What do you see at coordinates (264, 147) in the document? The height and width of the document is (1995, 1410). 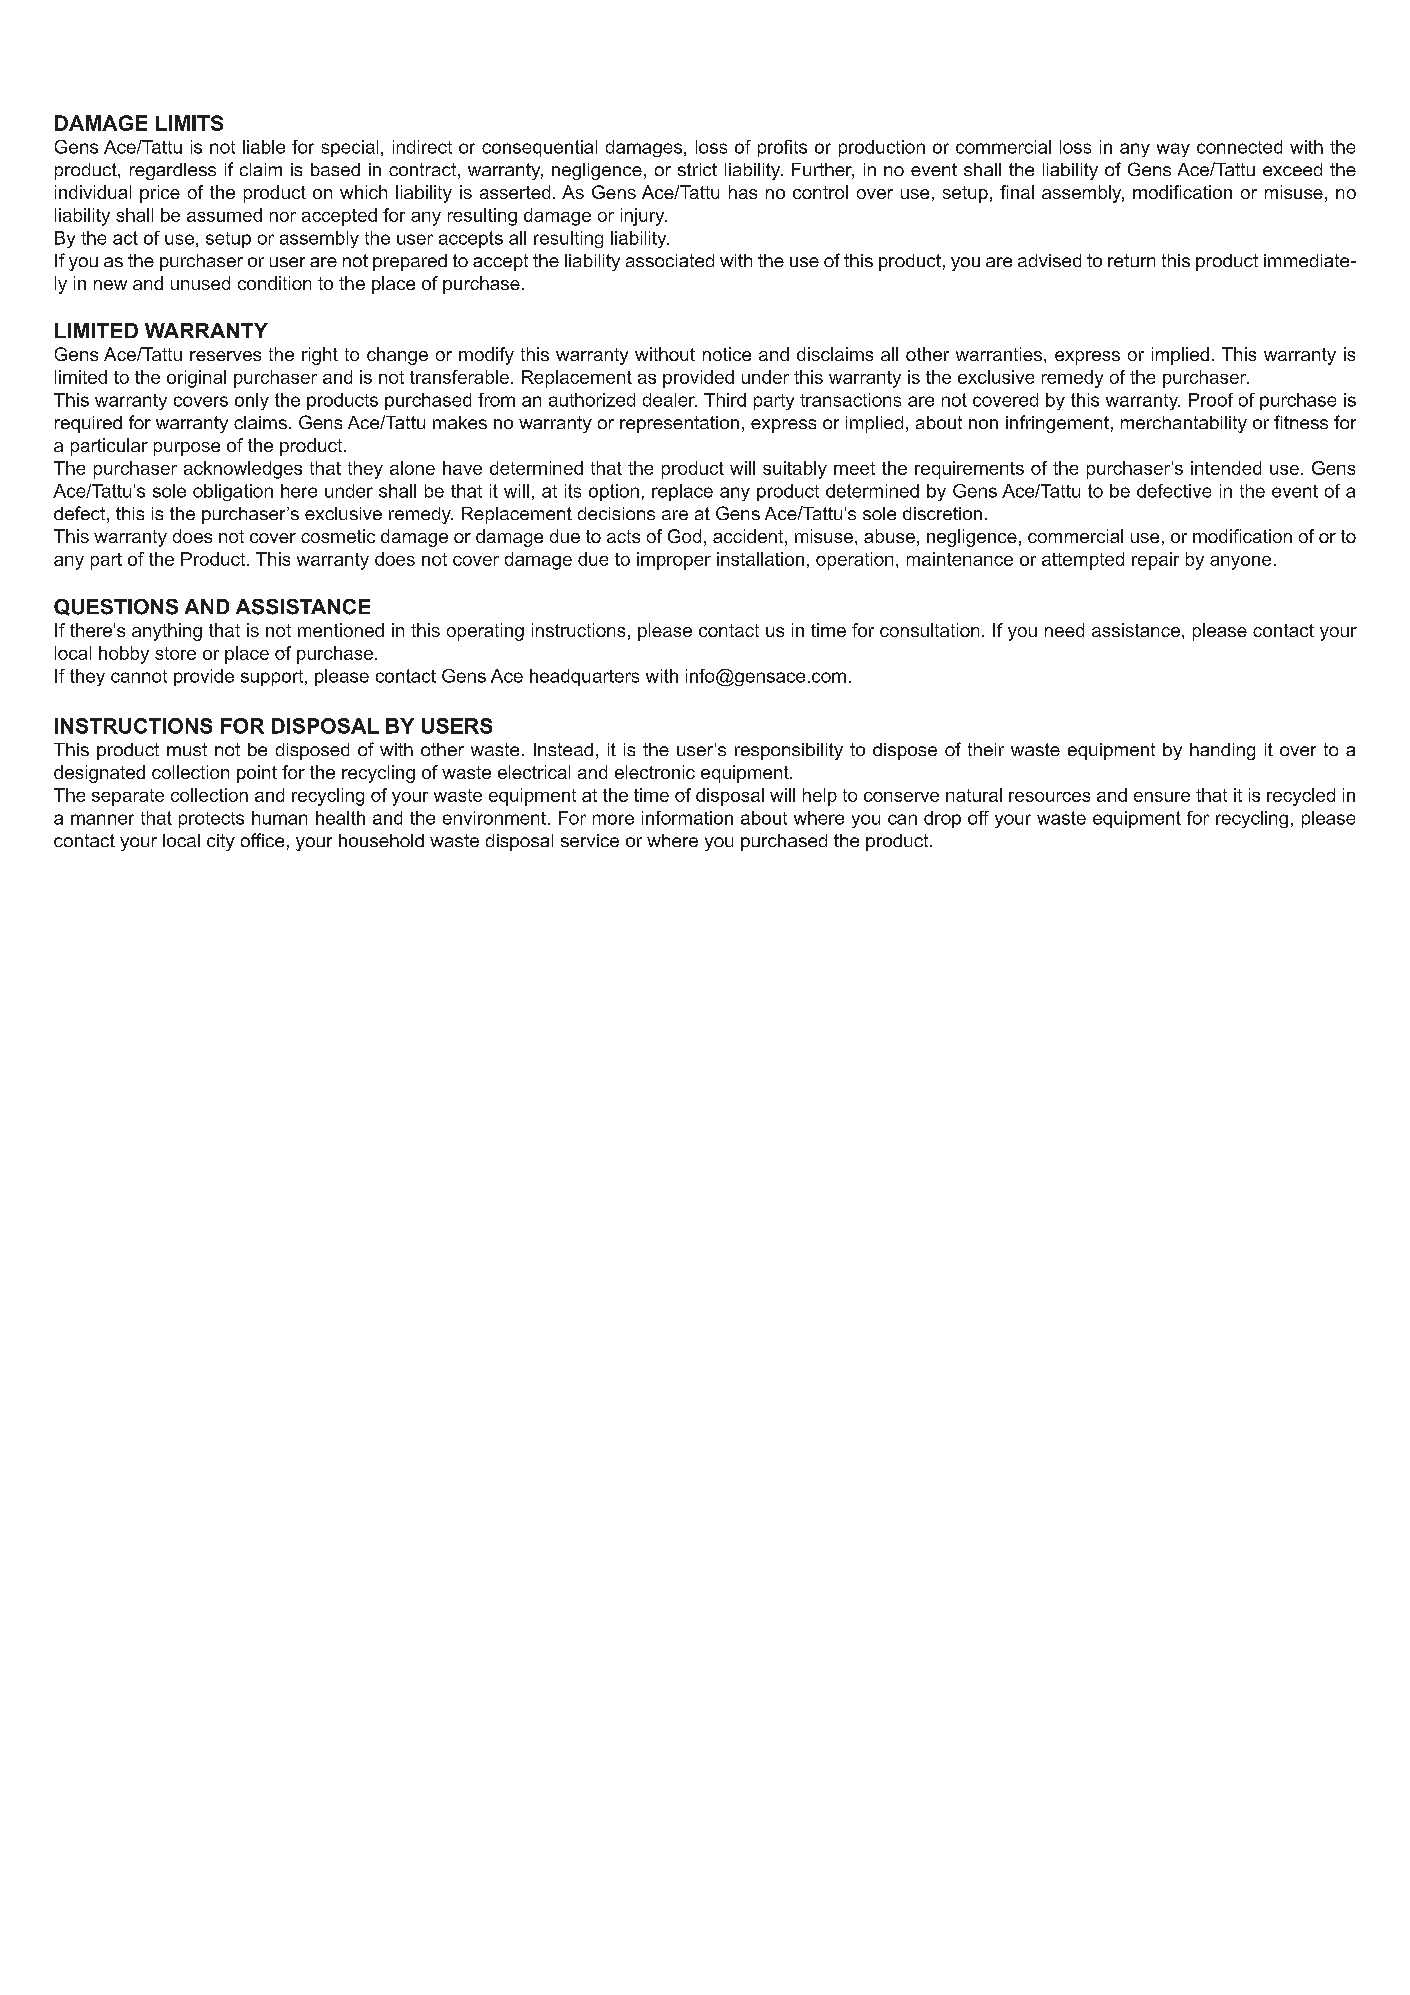 I see `liable` at bounding box center [264, 147].
